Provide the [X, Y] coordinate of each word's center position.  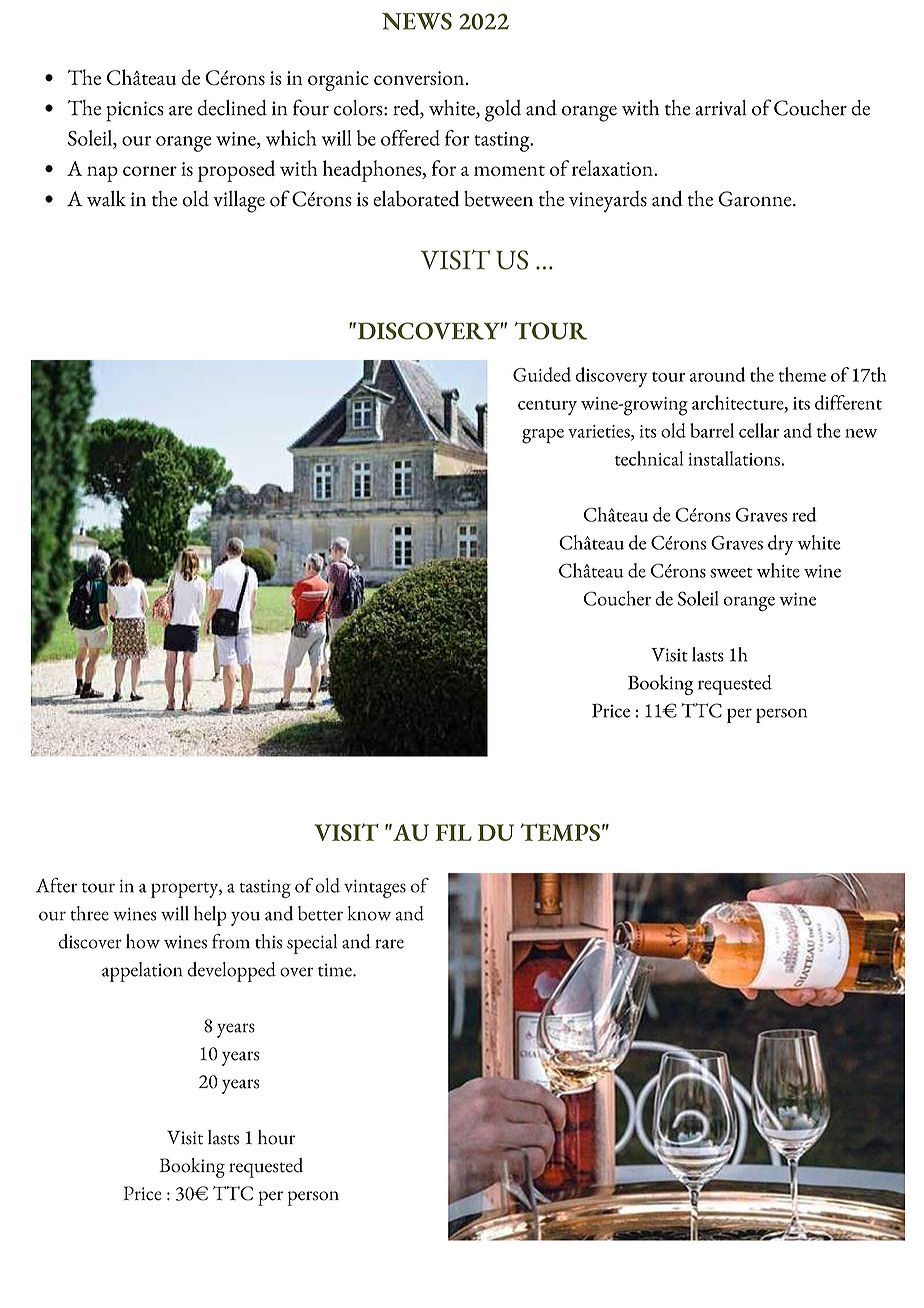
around [717, 374]
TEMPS [560, 832]
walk [106, 198]
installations [735, 458]
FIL [454, 832]
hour [276, 1137]
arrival [721, 108]
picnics [135, 111]
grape [543, 436]
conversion [419, 78]
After [56, 885]
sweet [731, 573]
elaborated [416, 198]
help [210, 916]
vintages [375, 888]
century [547, 407]
